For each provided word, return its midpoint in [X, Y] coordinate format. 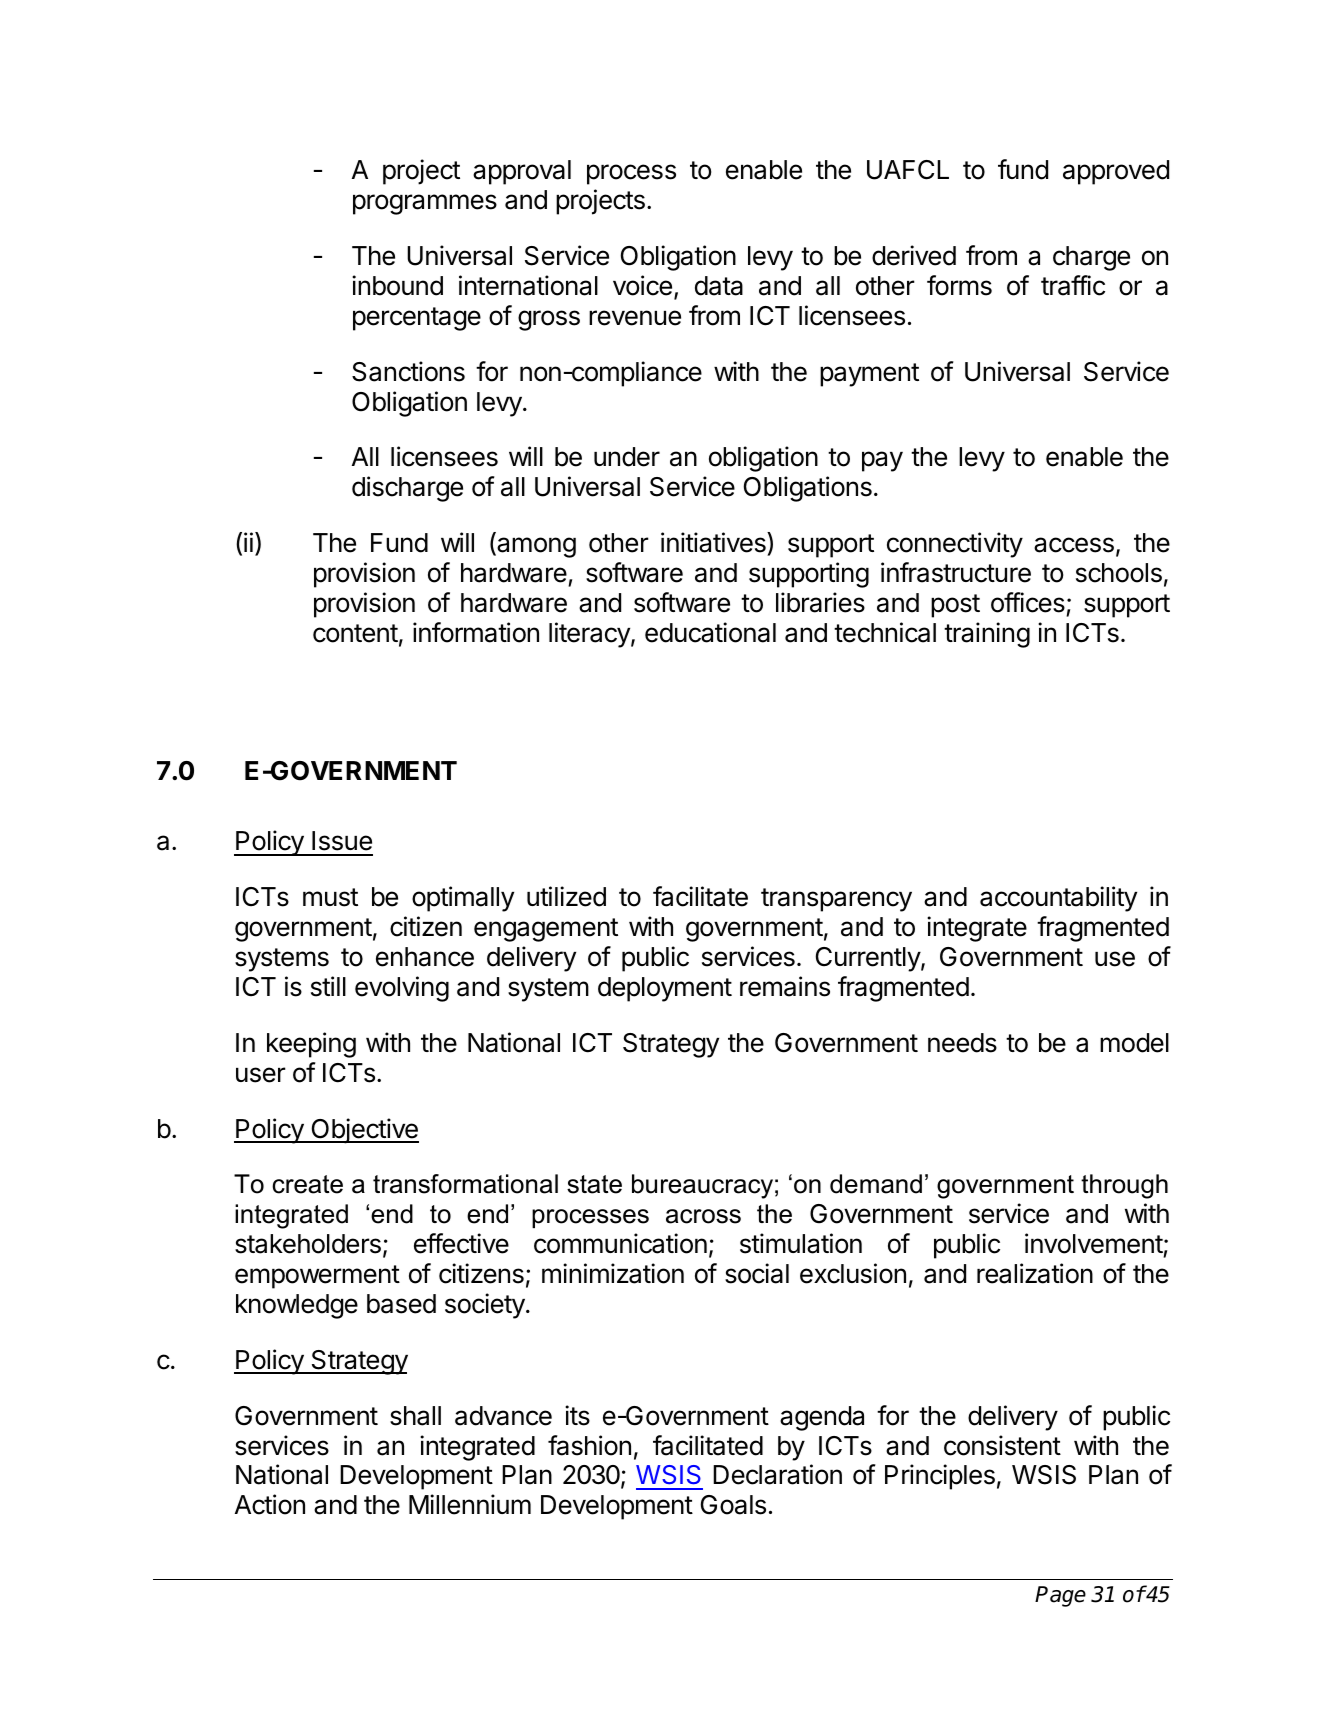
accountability [1058, 899]
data [719, 286]
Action [270, 1504]
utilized [566, 896]
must [330, 897]
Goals [733, 1505]
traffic [1073, 285]
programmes [425, 204]
